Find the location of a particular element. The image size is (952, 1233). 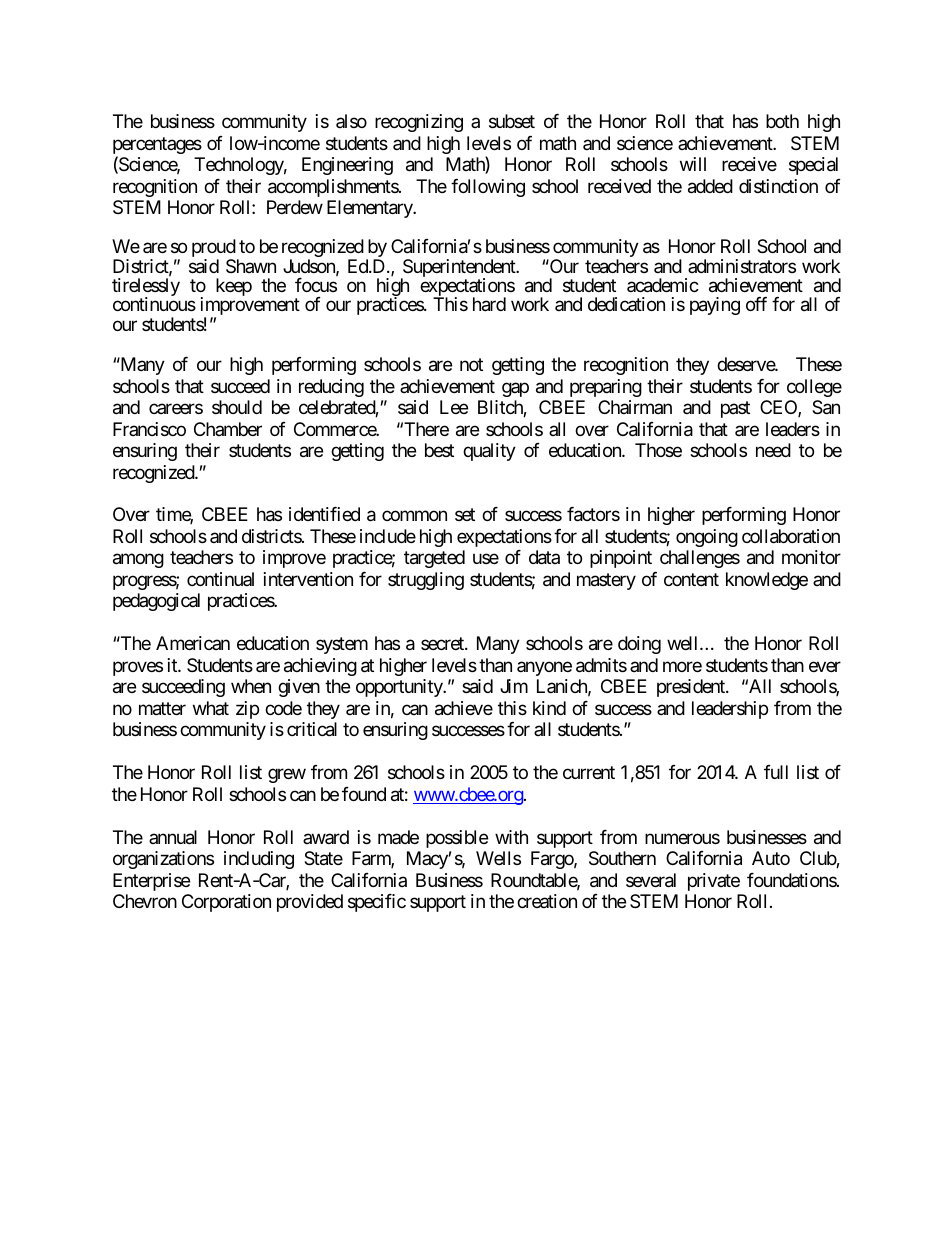

creation is located at coordinates (547, 901).
